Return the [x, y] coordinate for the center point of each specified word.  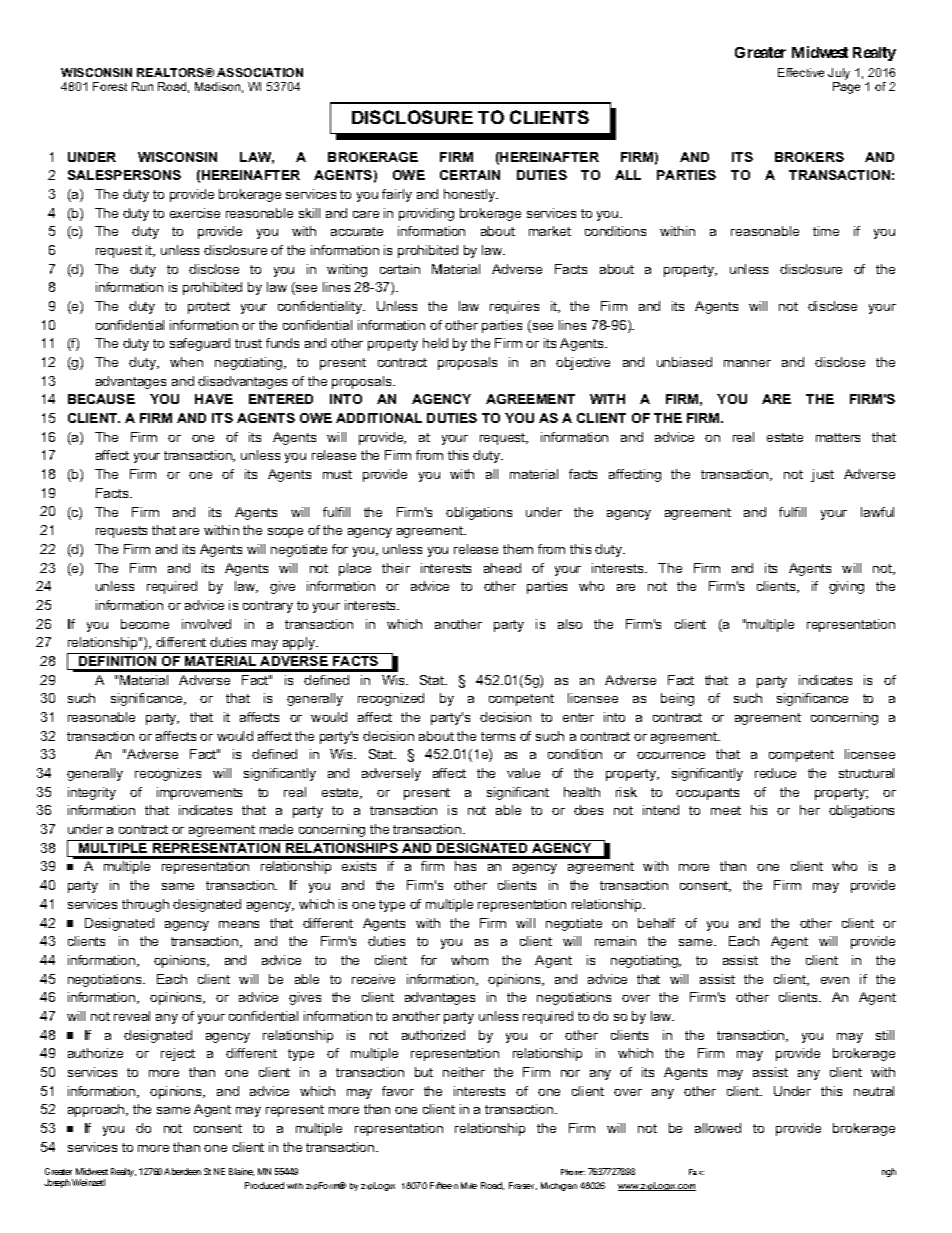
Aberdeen [182, 1171]
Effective [801, 72]
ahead [502, 568]
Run [142, 86]
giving [846, 587]
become [145, 624]
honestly [471, 195]
